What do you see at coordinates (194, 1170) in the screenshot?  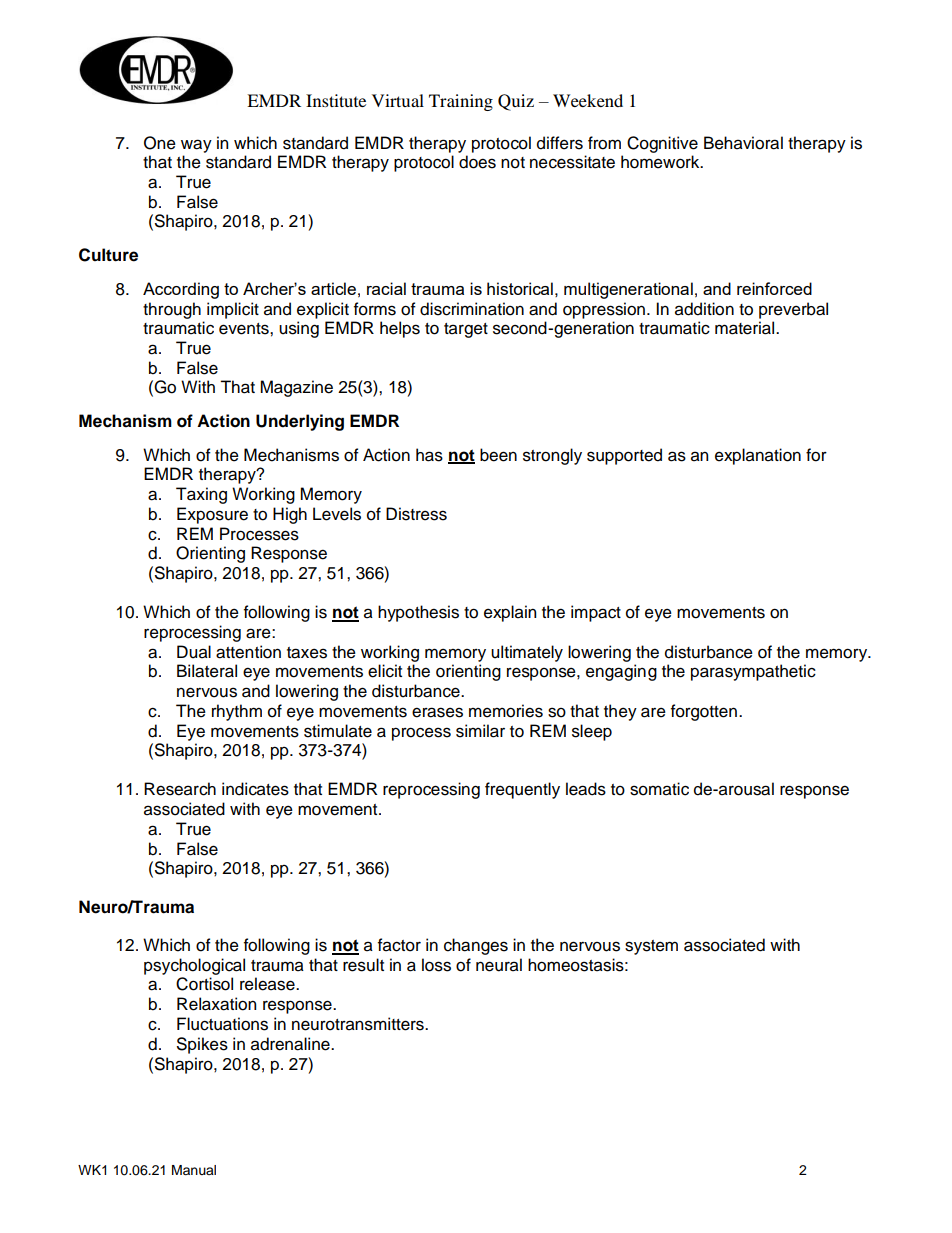 I see `Manual` at bounding box center [194, 1170].
